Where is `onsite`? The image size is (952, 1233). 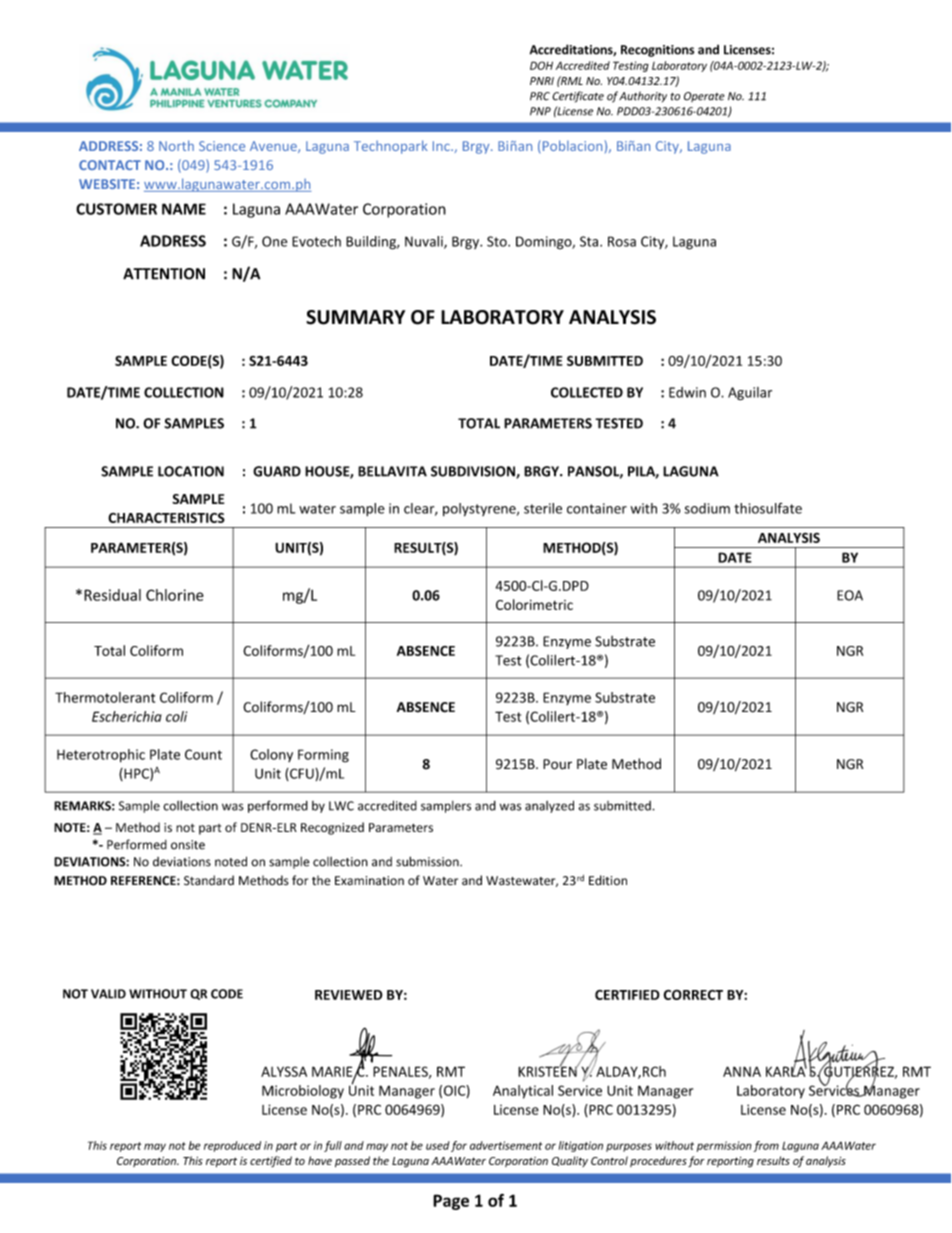 onsite is located at coordinates (188, 845).
